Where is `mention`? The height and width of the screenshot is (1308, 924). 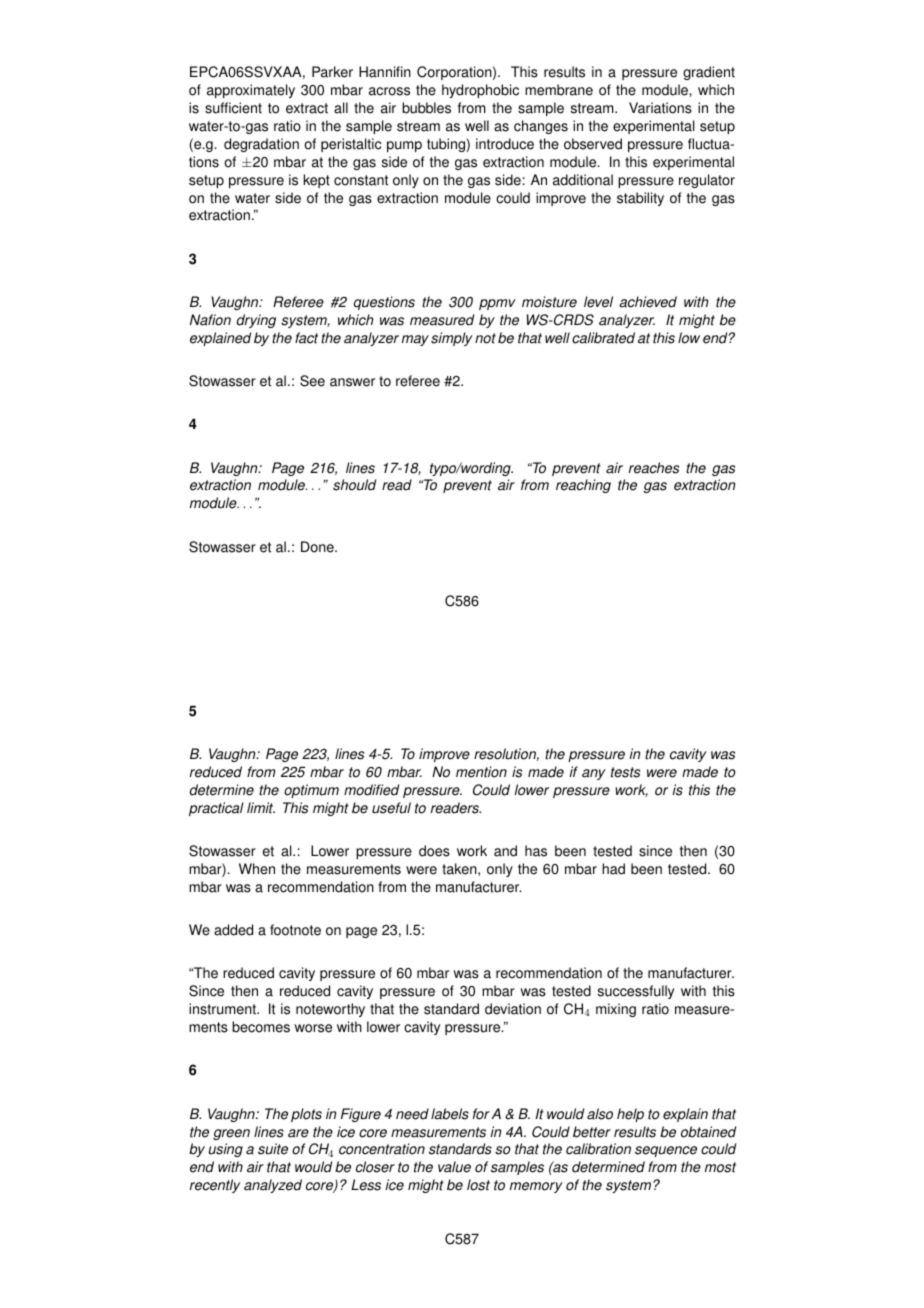
mention is located at coordinates (481, 772).
